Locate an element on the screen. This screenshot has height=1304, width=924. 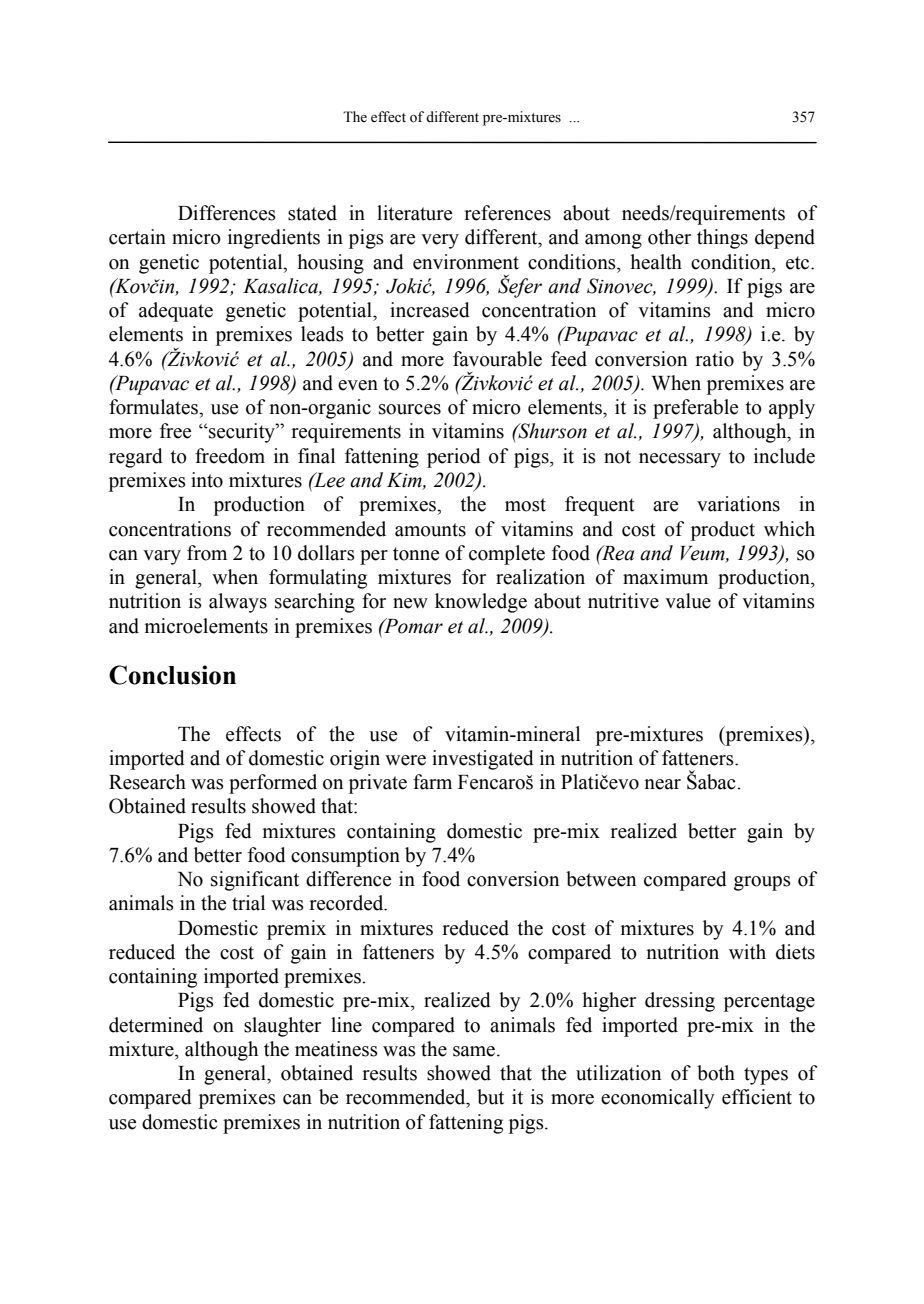
knowledge is located at coordinates (481, 603).
